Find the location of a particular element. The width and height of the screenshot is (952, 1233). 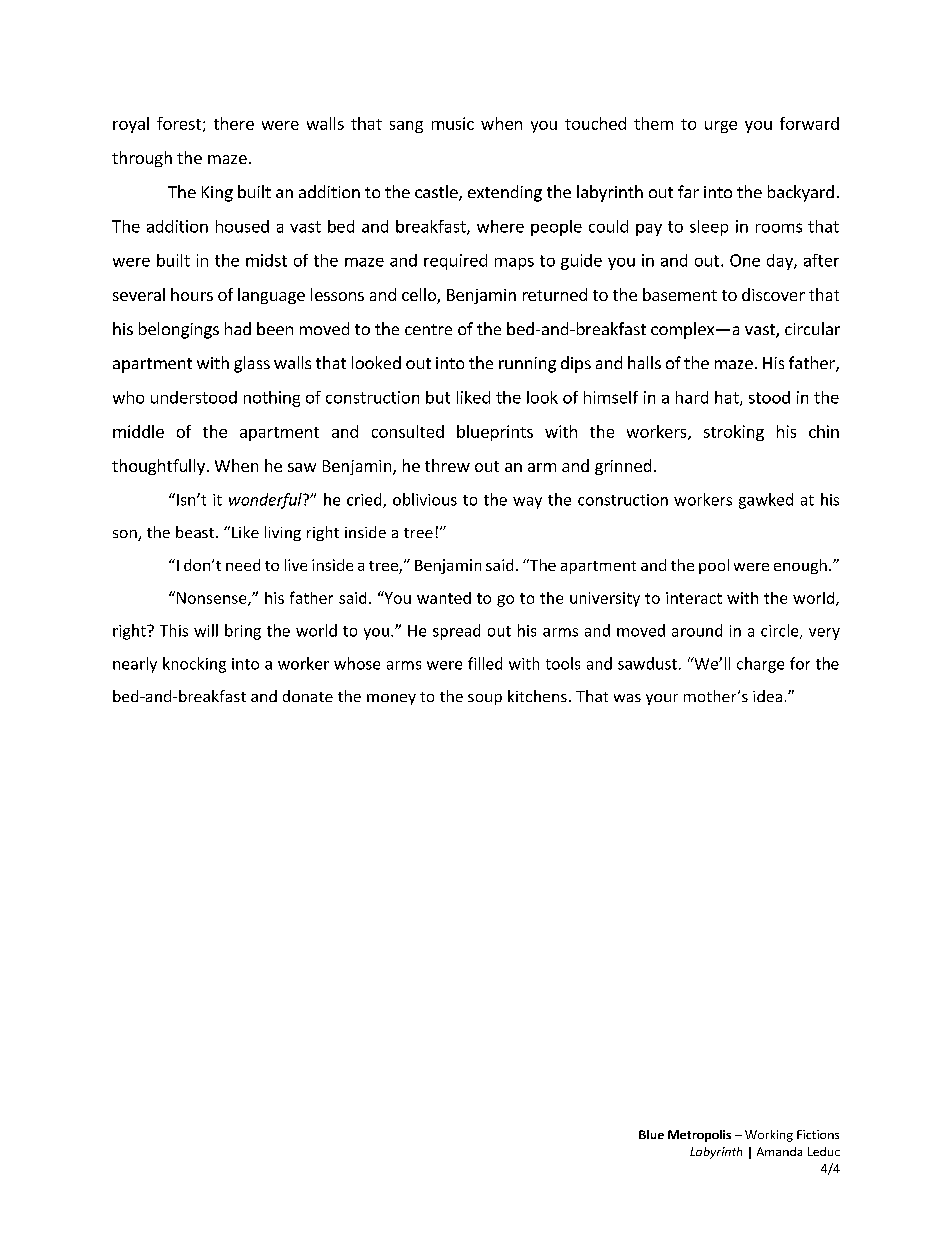

Metropolis is located at coordinates (699, 1136).
